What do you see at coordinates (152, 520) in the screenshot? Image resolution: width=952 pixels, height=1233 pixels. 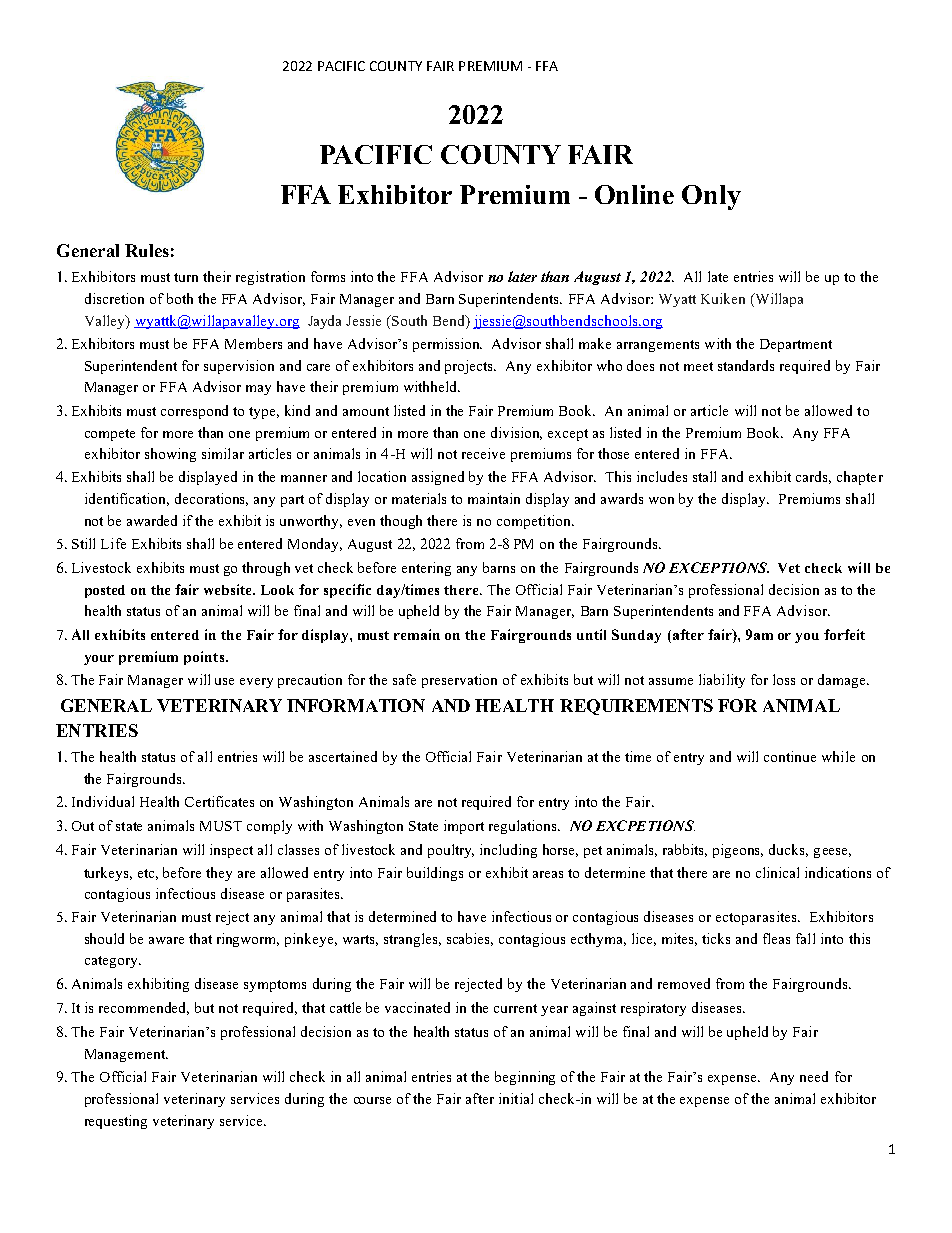 I see `awarded` at bounding box center [152, 520].
